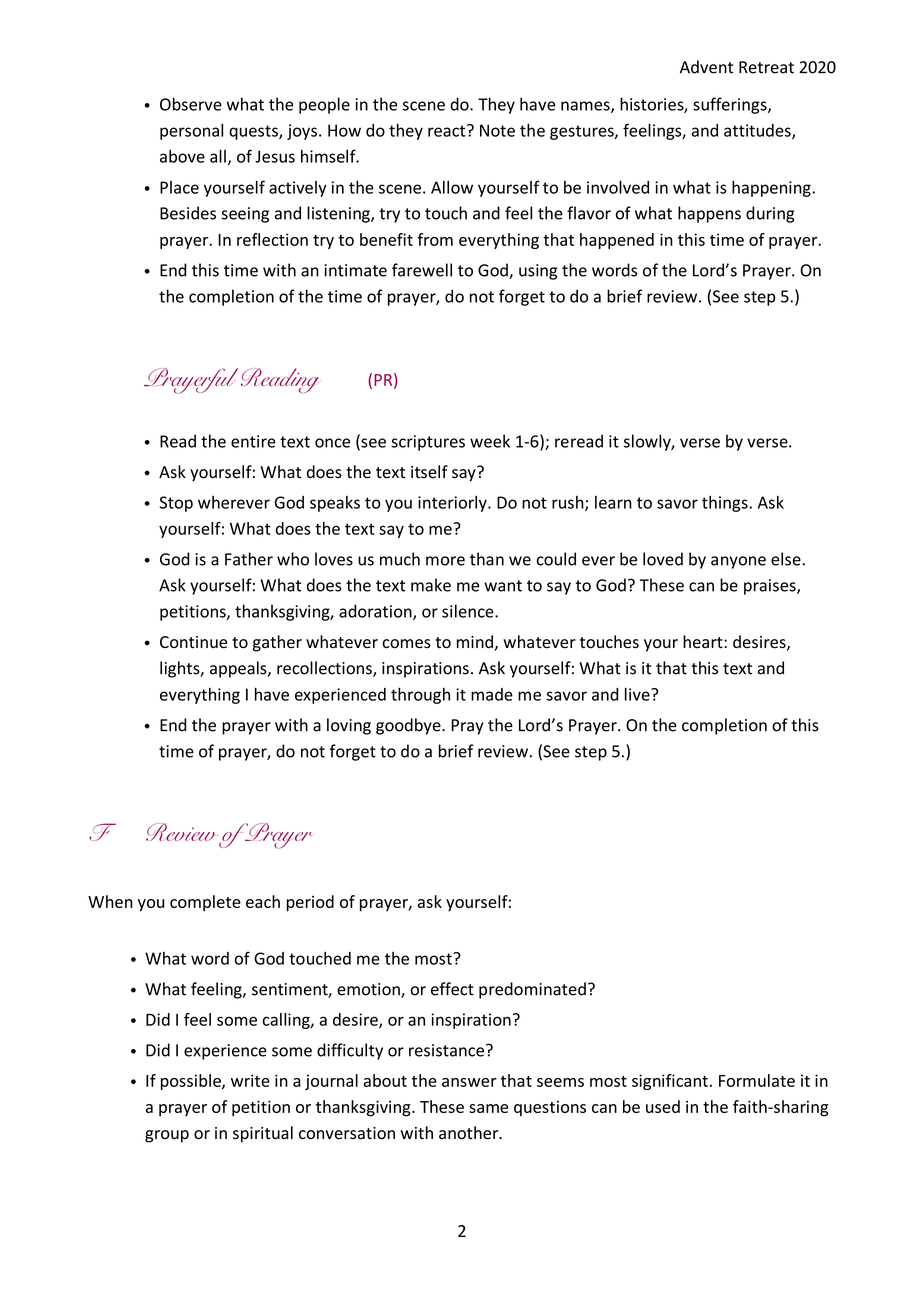 This screenshot has height=1308, width=924. Describe the element at coordinates (253, 441) in the screenshot. I see `entire` at that location.
